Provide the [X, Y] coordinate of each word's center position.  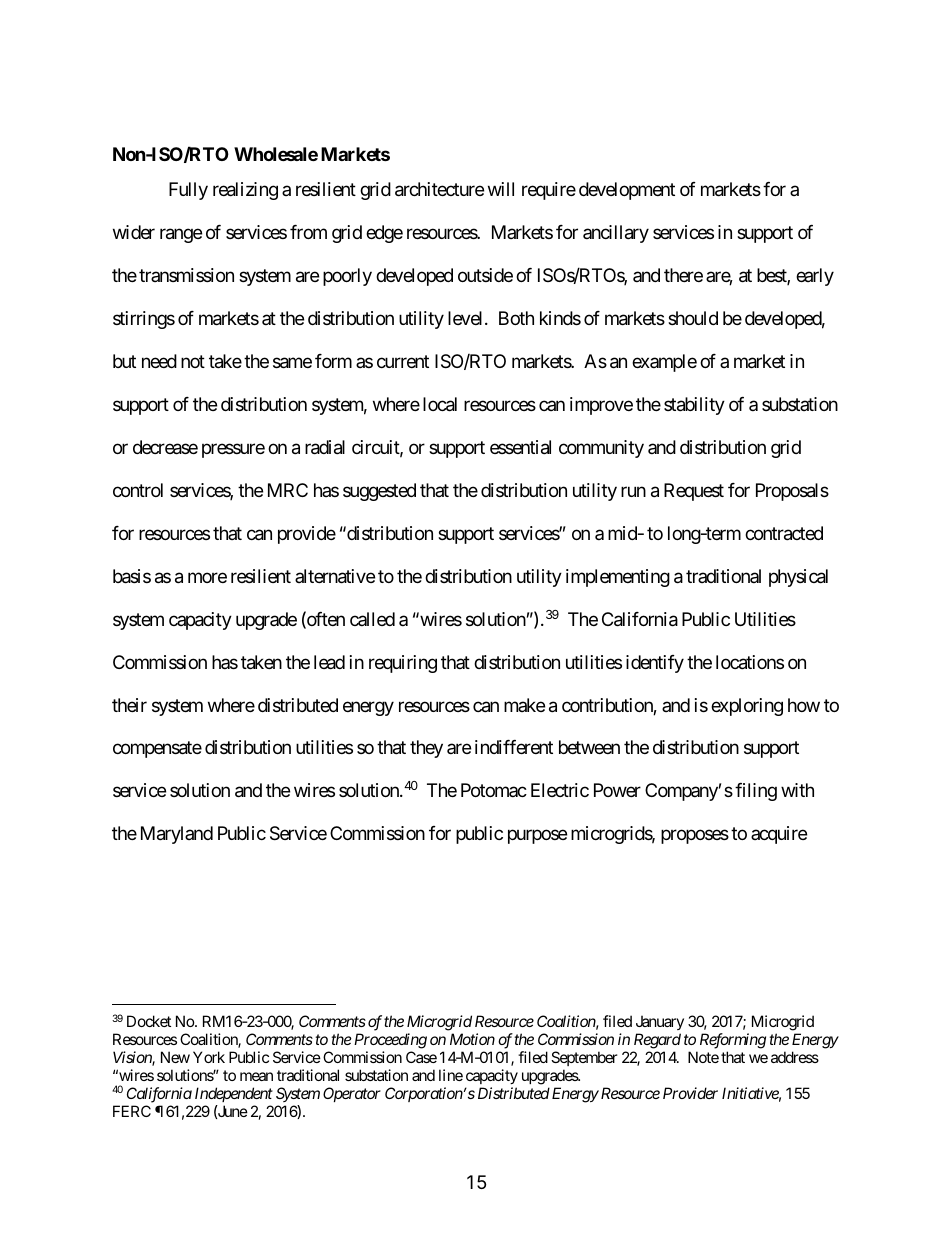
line [451, 1075]
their [129, 705]
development [627, 191]
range [181, 235]
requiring [403, 664]
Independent [234, 1094]
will [501, 189]
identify [655, 664]
